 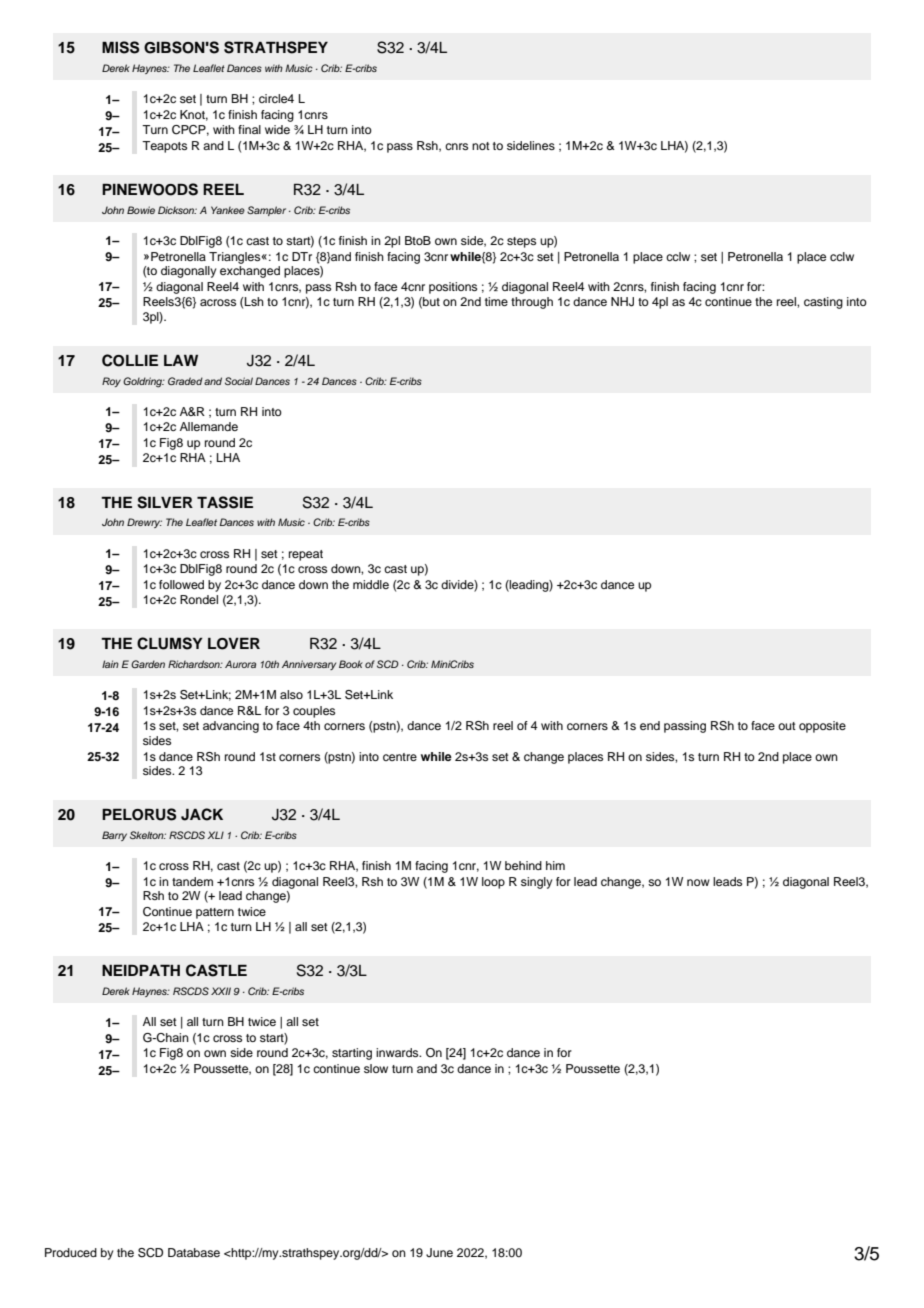 I want to click on Book, so click(x=351, y=664).
